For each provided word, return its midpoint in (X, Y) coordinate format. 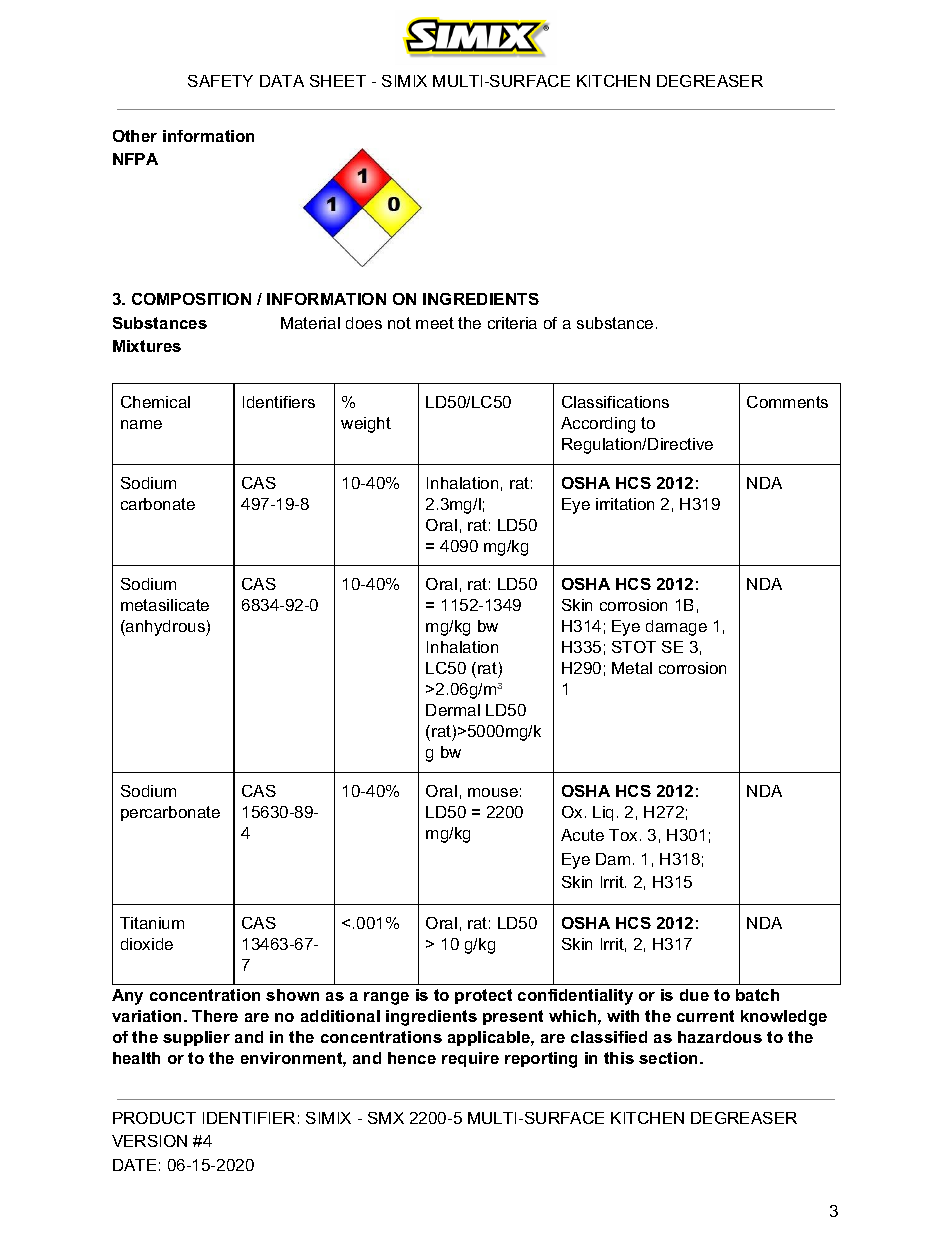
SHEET (338, 81)
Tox (623, 835)
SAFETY (220, 81)
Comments (787, 402)
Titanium (152, 923)
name (141, 424)
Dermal (453, 710)
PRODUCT (154, 1118)
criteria (512, 323)
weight (366, 425)
